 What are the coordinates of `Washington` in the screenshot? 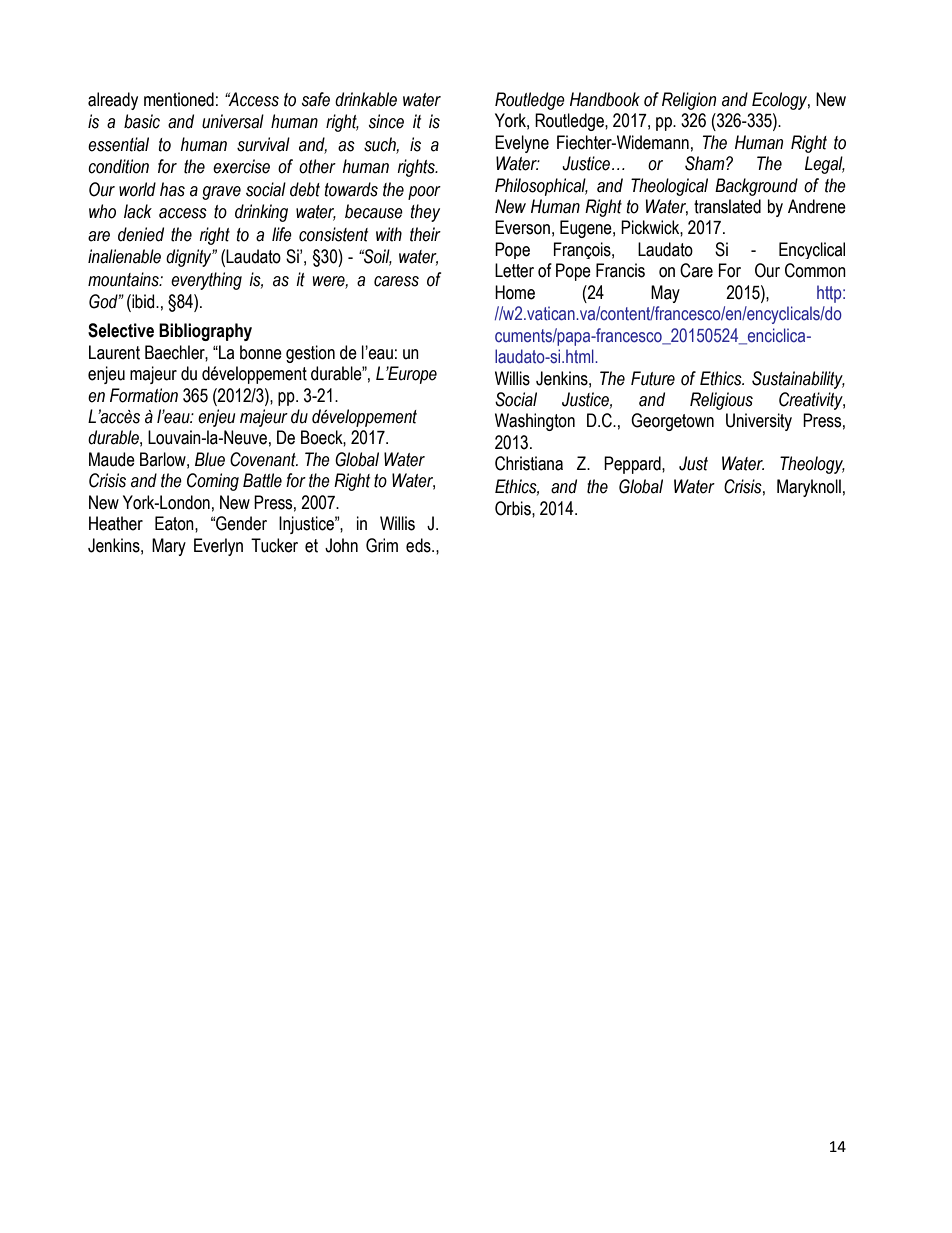 It's located at (535, 422).
